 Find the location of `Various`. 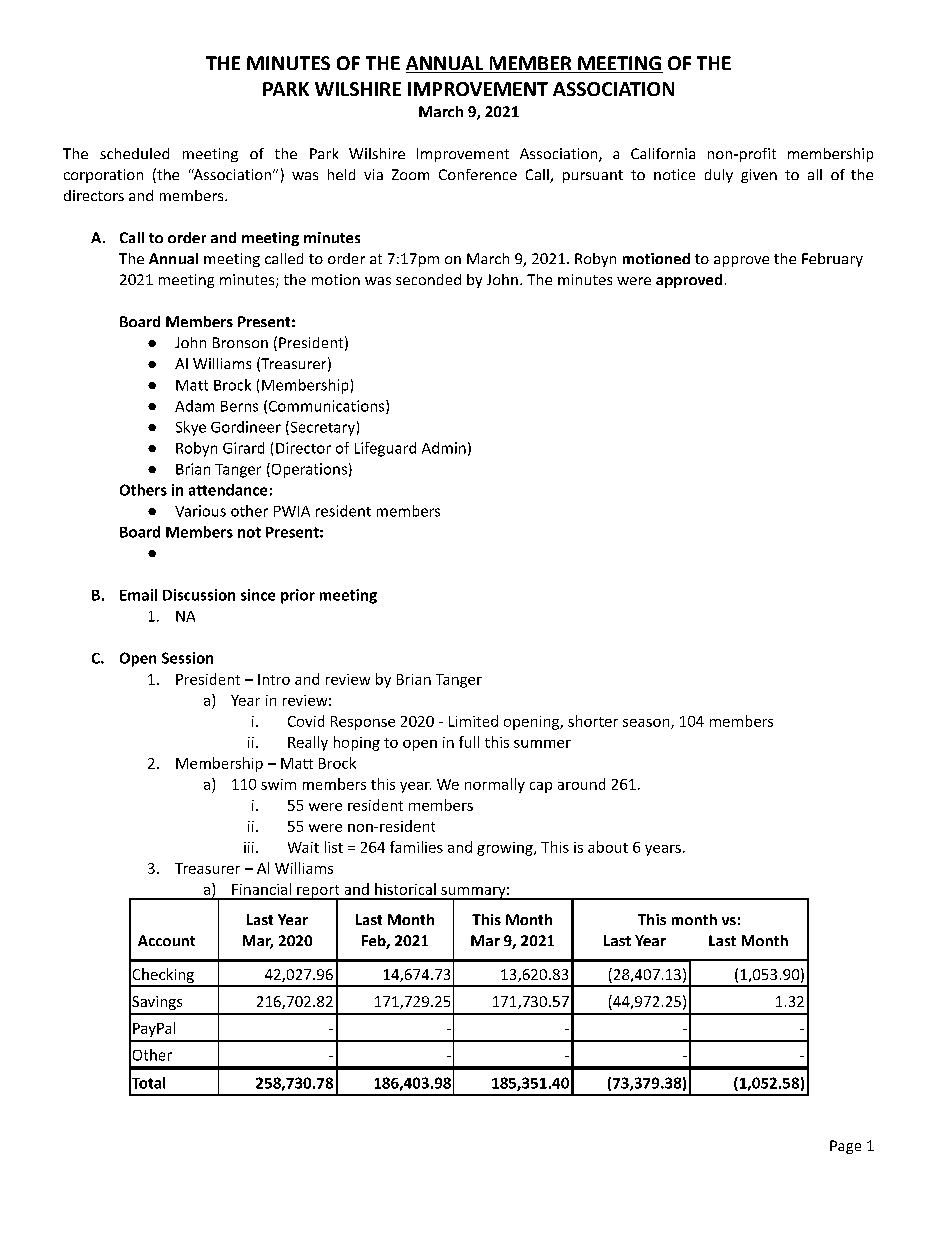

Various is located at coordinates (200, 511).
